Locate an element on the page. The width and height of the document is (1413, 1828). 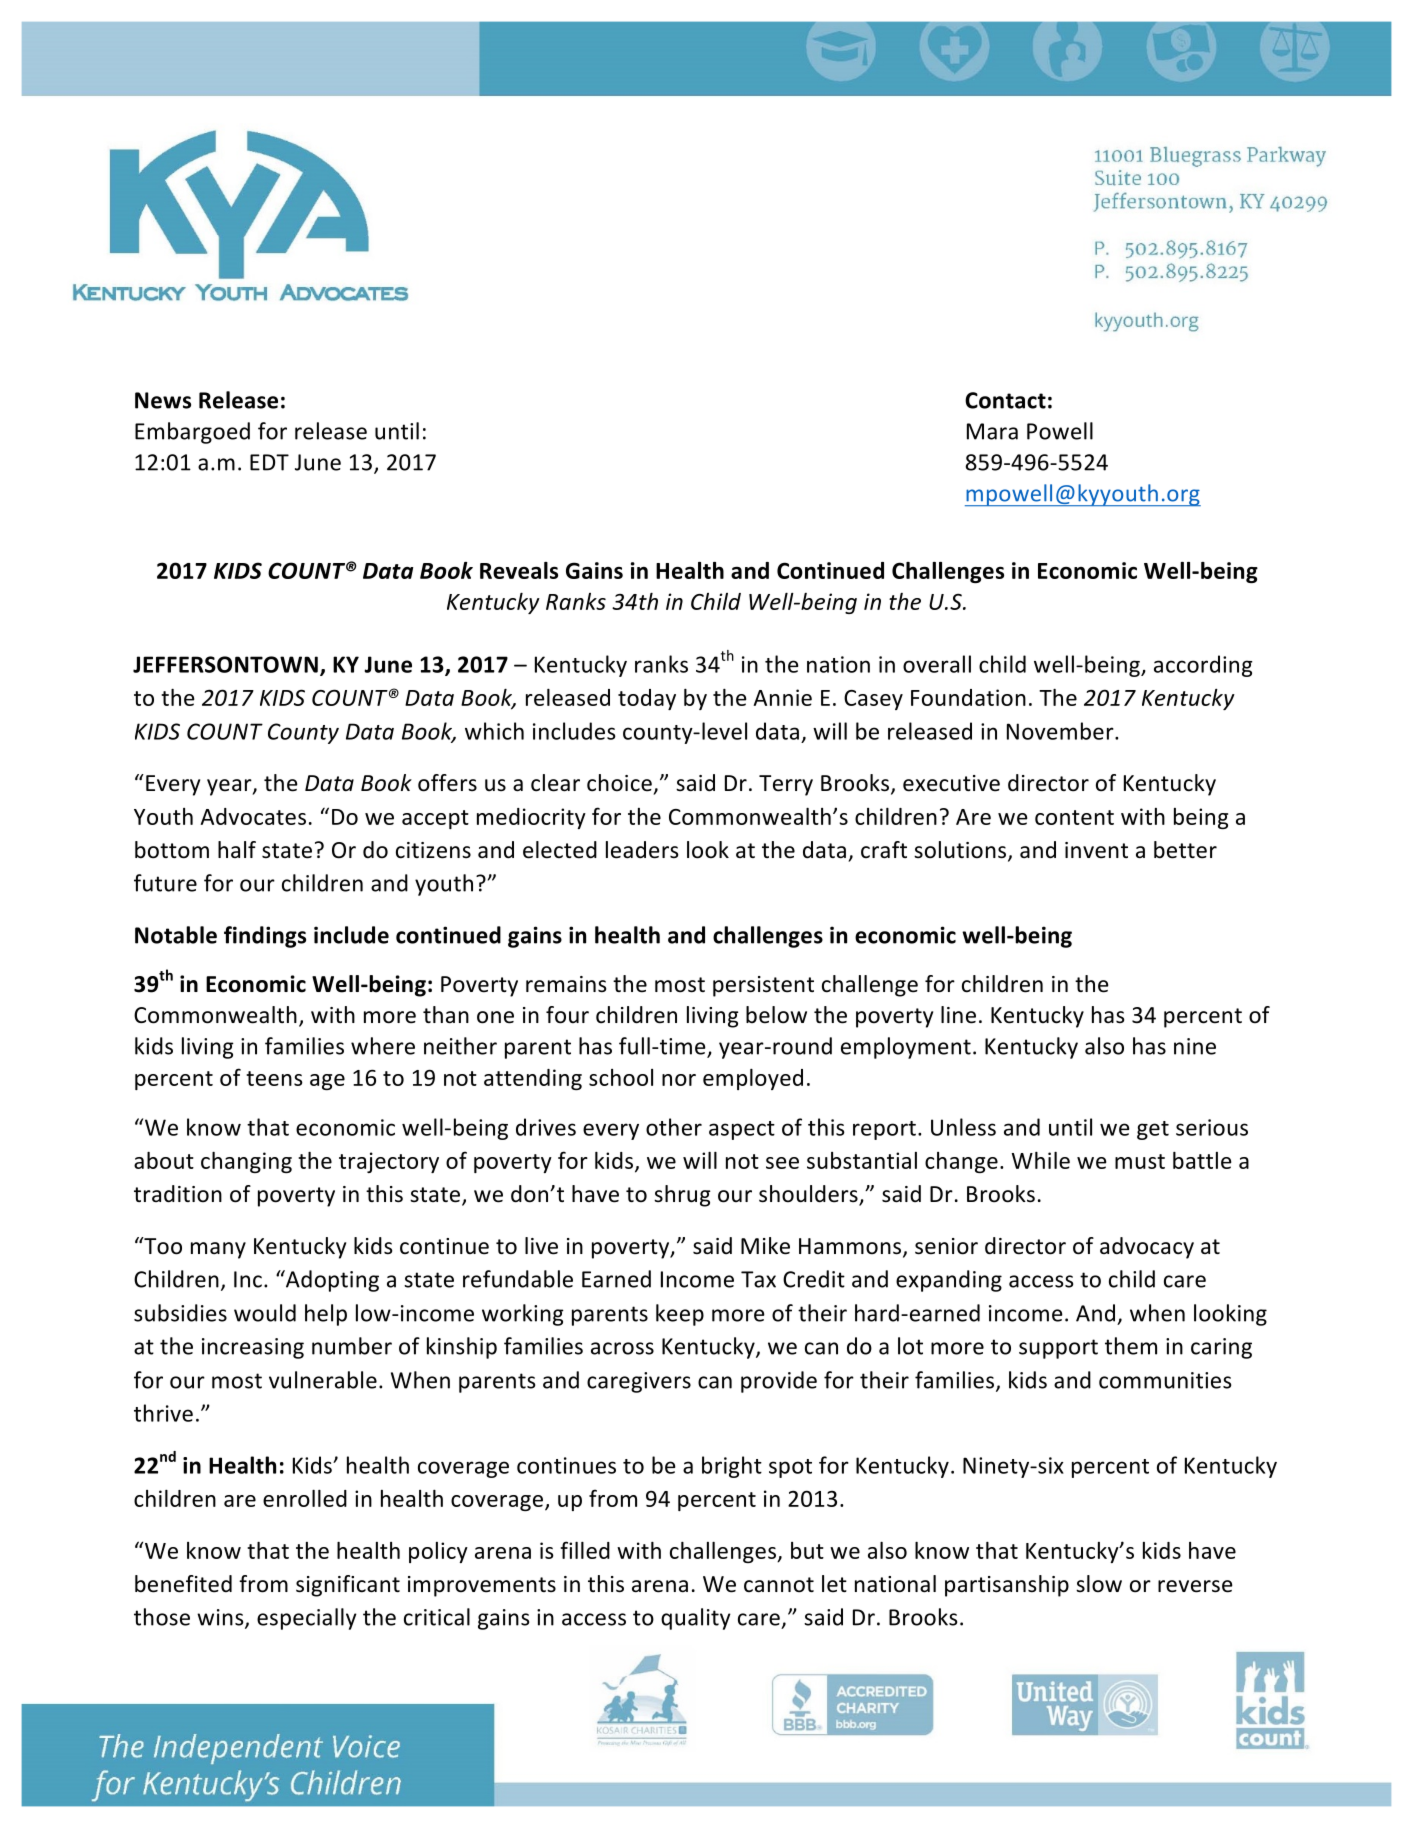
shrug is located at coordinates (682, 1196).
